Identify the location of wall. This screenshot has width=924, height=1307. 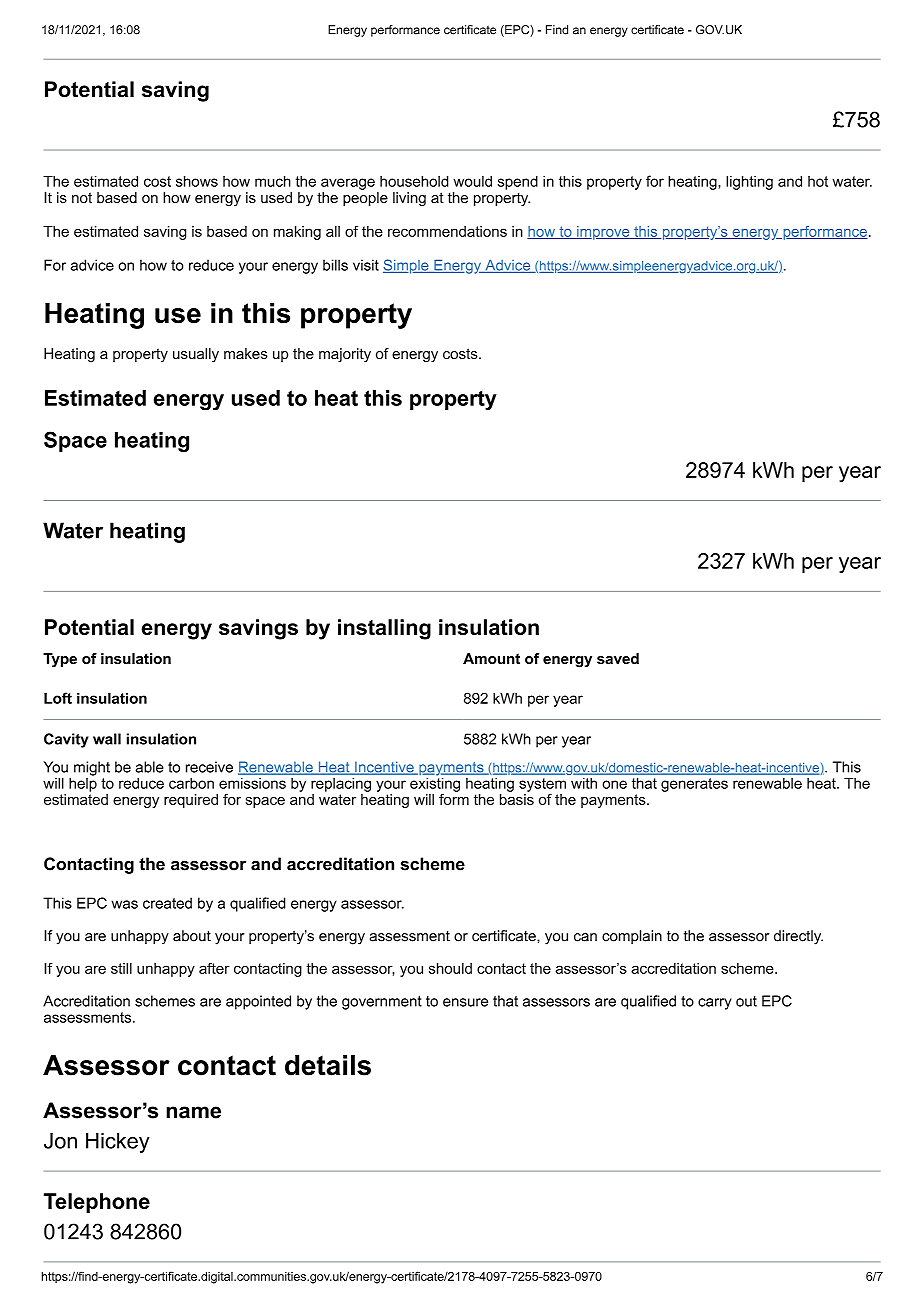
(107, 739).
